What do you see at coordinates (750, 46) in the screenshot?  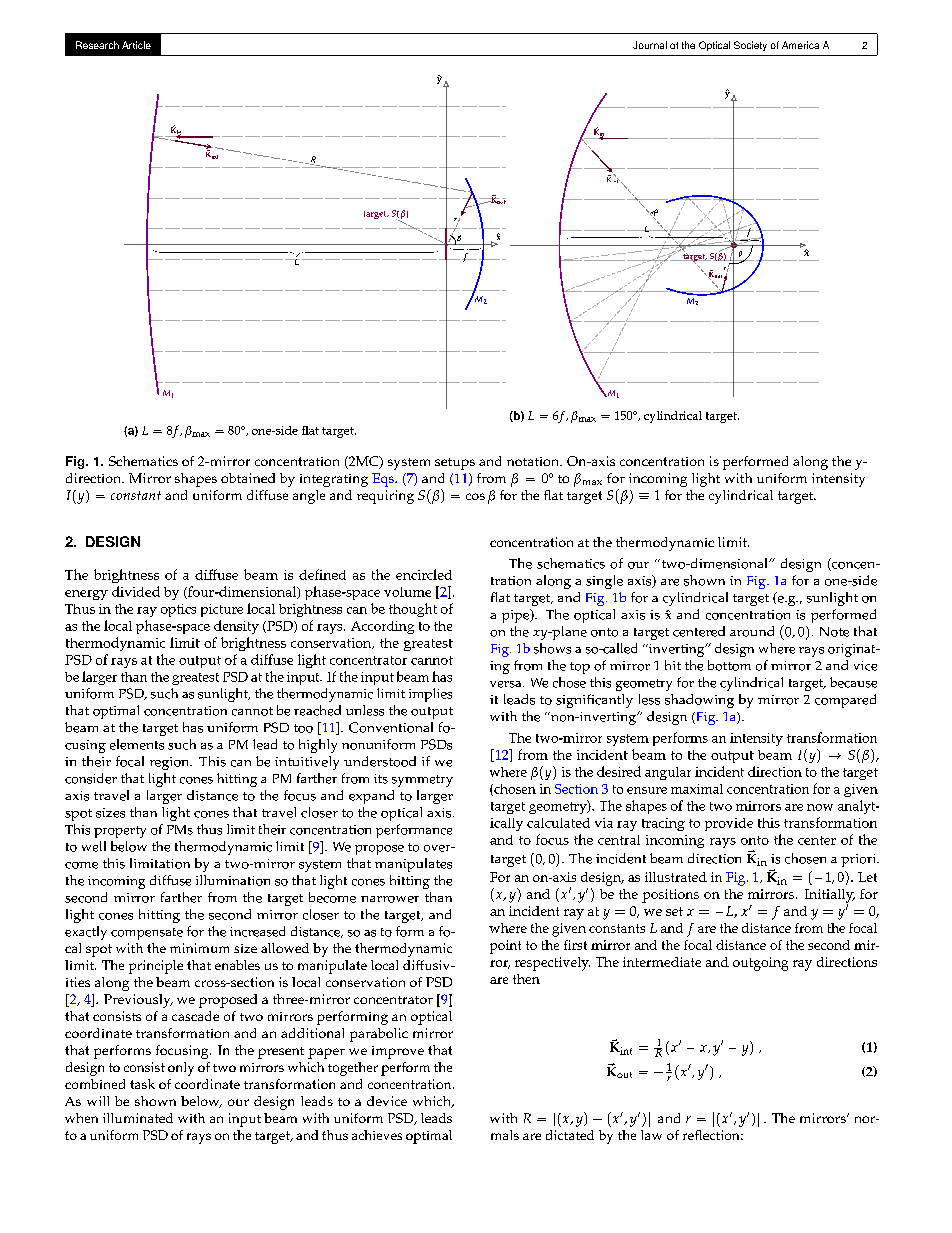 I see `Society` at bounding box center [750, 46].
